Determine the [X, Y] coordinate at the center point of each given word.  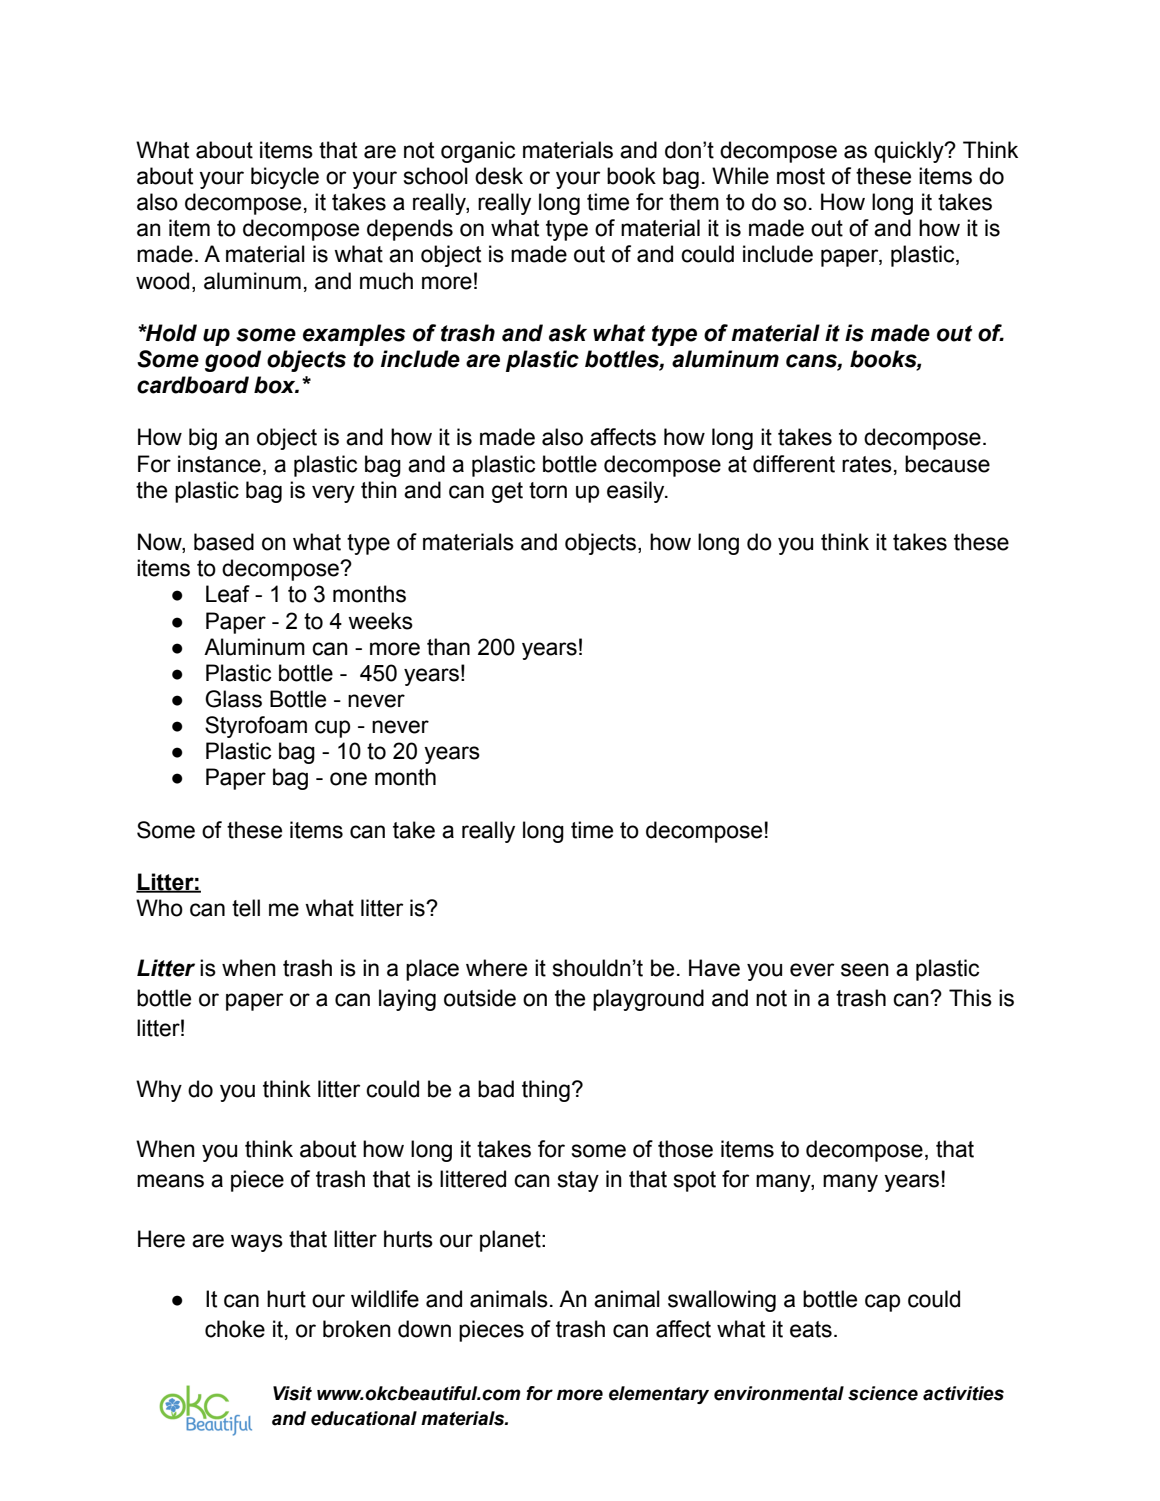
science [883, 1393]
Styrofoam [256, 727]
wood [162, 281]
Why [159, 1091]
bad [496, 1089]
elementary [659, 1395]
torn [548, 490]
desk [499, 176]
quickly [910, 152]
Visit [292, 1393]
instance [219, 464]
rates [867, 464]
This [970, 998]
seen [865, 970]
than [448, 647]
